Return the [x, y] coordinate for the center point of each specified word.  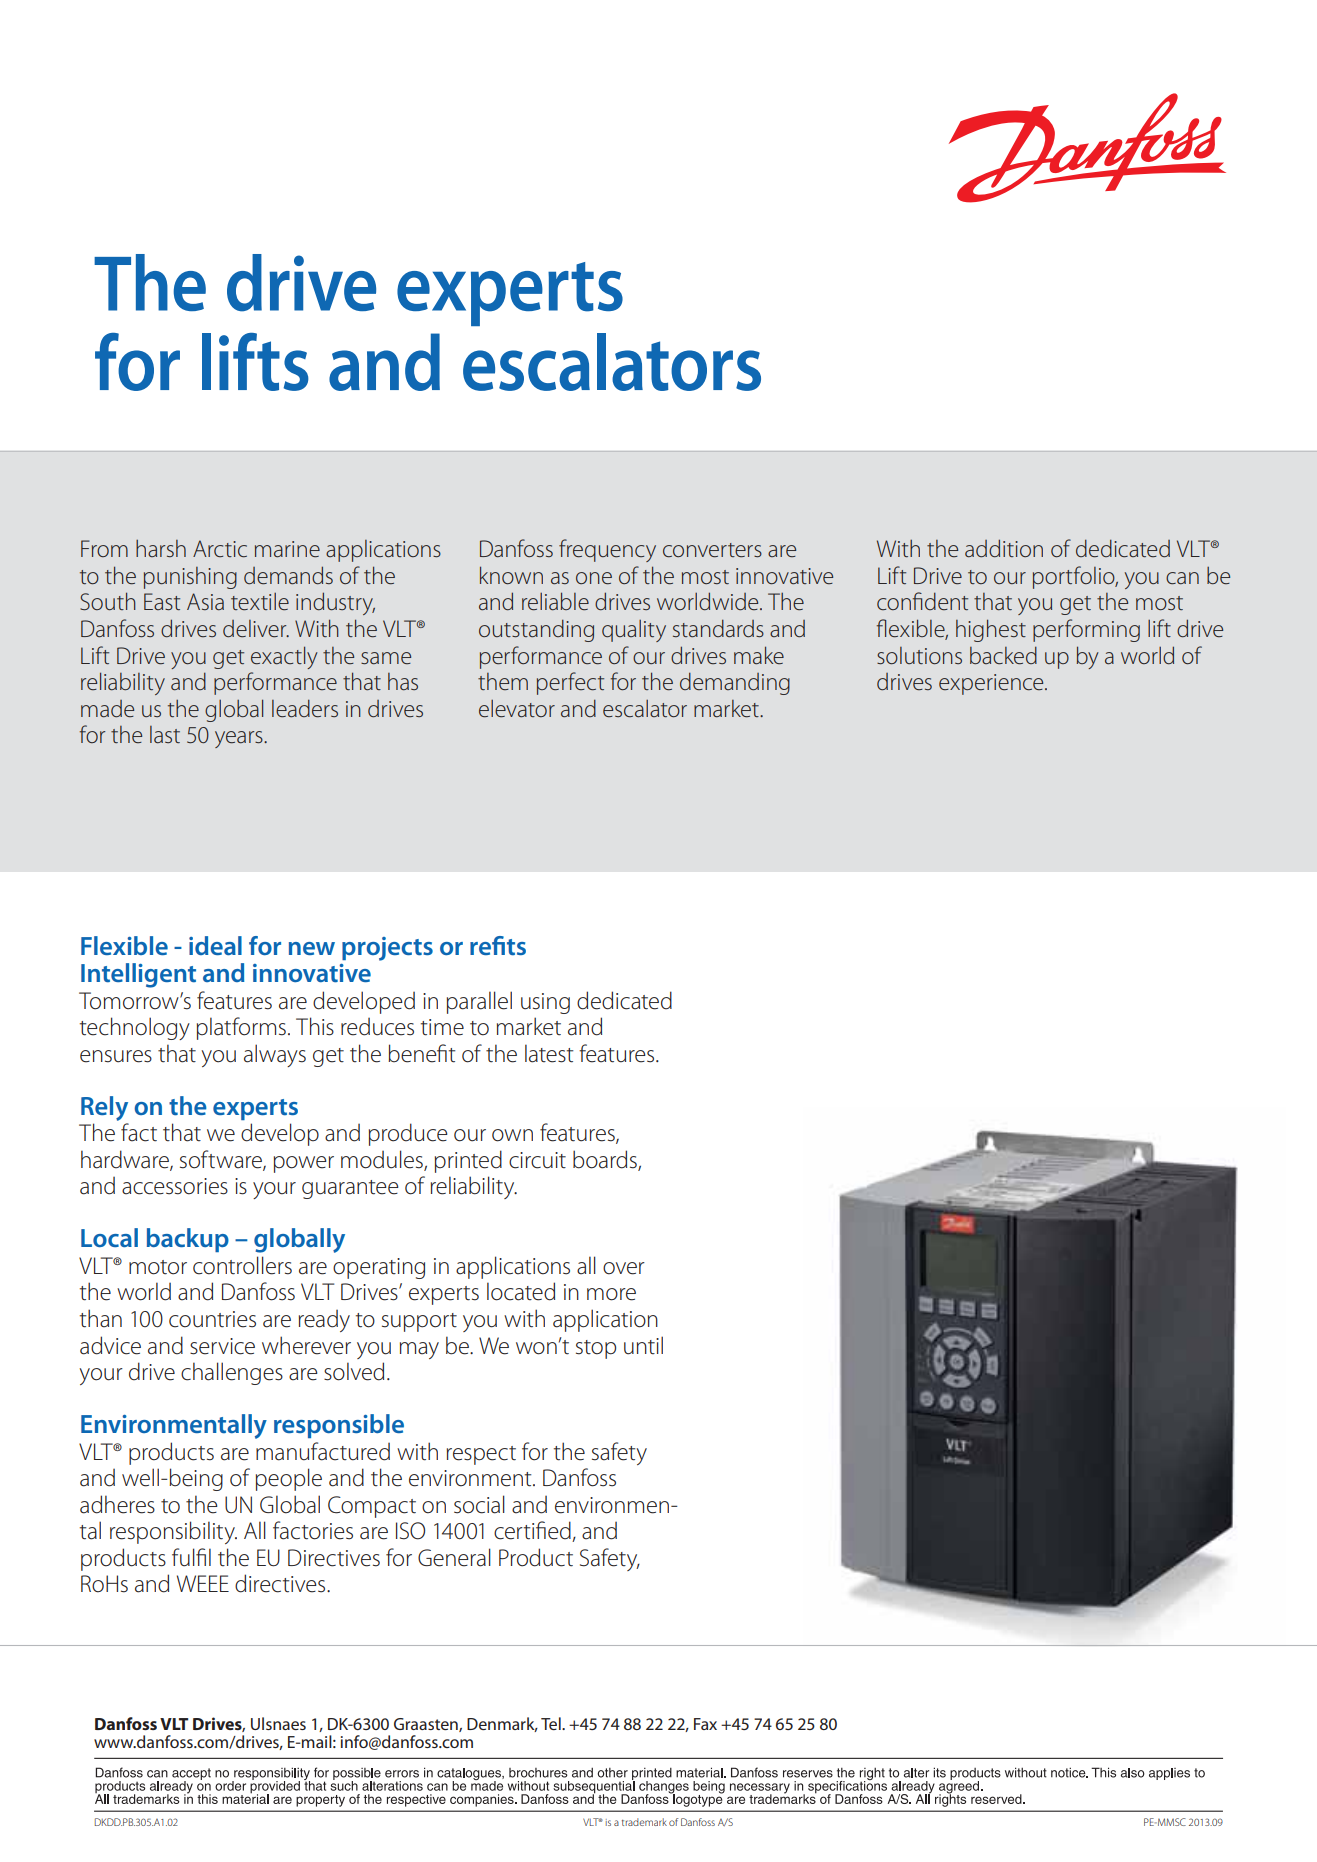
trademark [644, 1822]
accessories [175, 1186]
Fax [705, 1724]
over [624, 1268]
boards [606, 1160]
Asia [205, 602]
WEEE [203, 1583]
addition [1004, 548]
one [594, 578]
